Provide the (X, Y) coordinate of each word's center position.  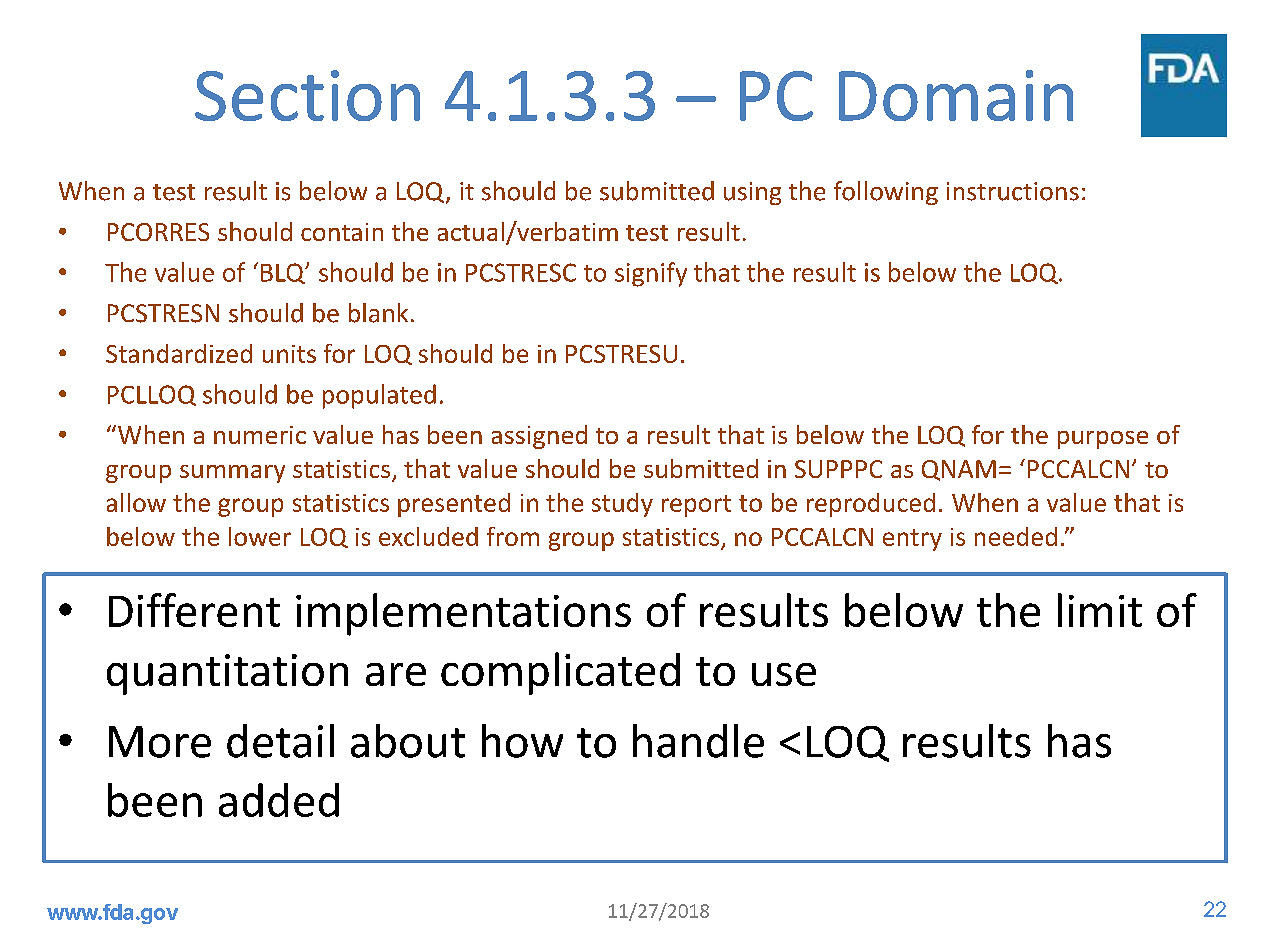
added (279, 800)
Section (307, 95)
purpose (1103, 440)
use (784, 674)
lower (260, 536)
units (289, 354)
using (752, 193)
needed (1016, 536)
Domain (956, 95)
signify (651, 274)
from (513, 536)
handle (698, 741)
